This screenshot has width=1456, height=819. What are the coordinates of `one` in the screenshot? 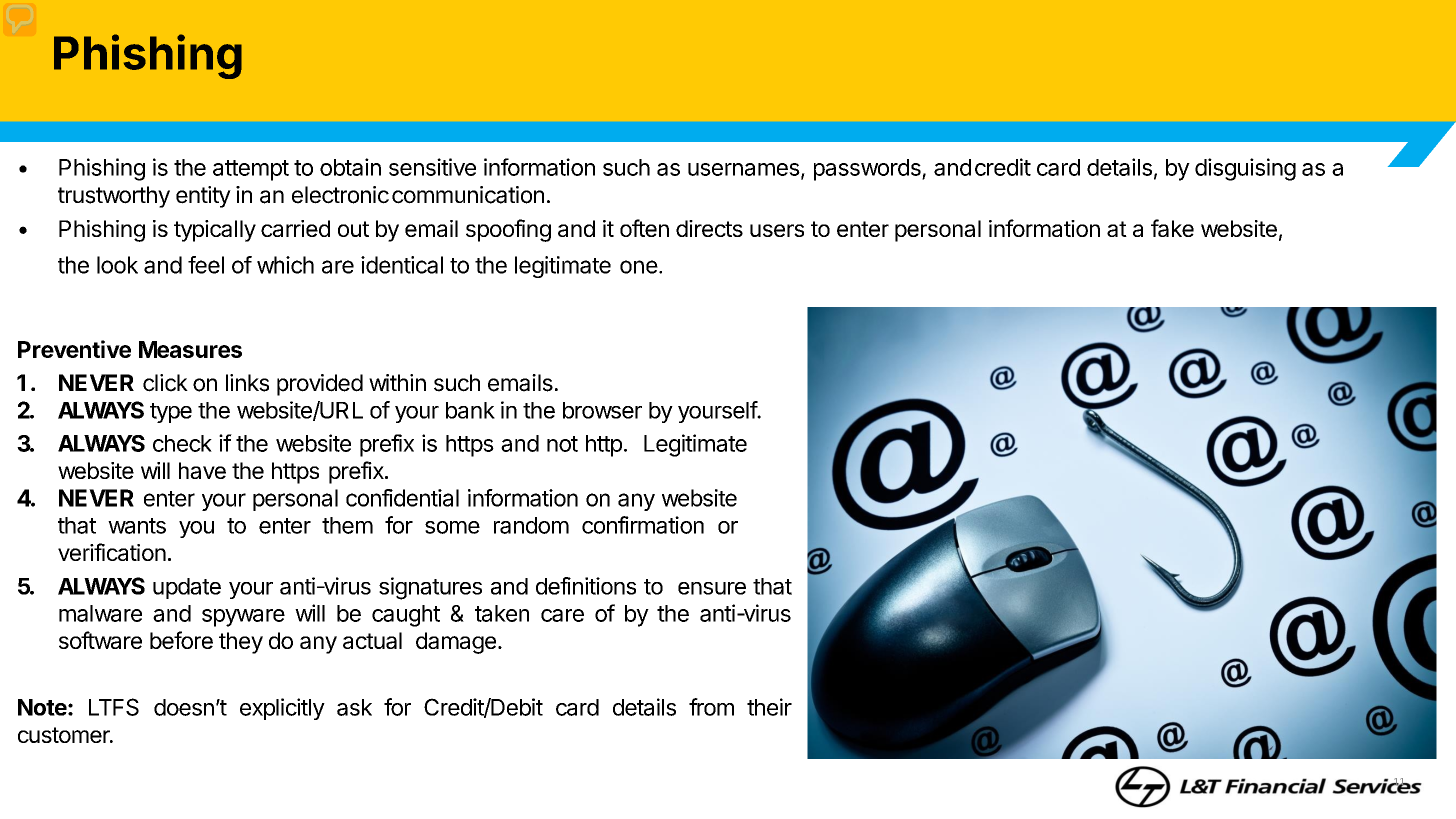 It's located at (639, 267).
